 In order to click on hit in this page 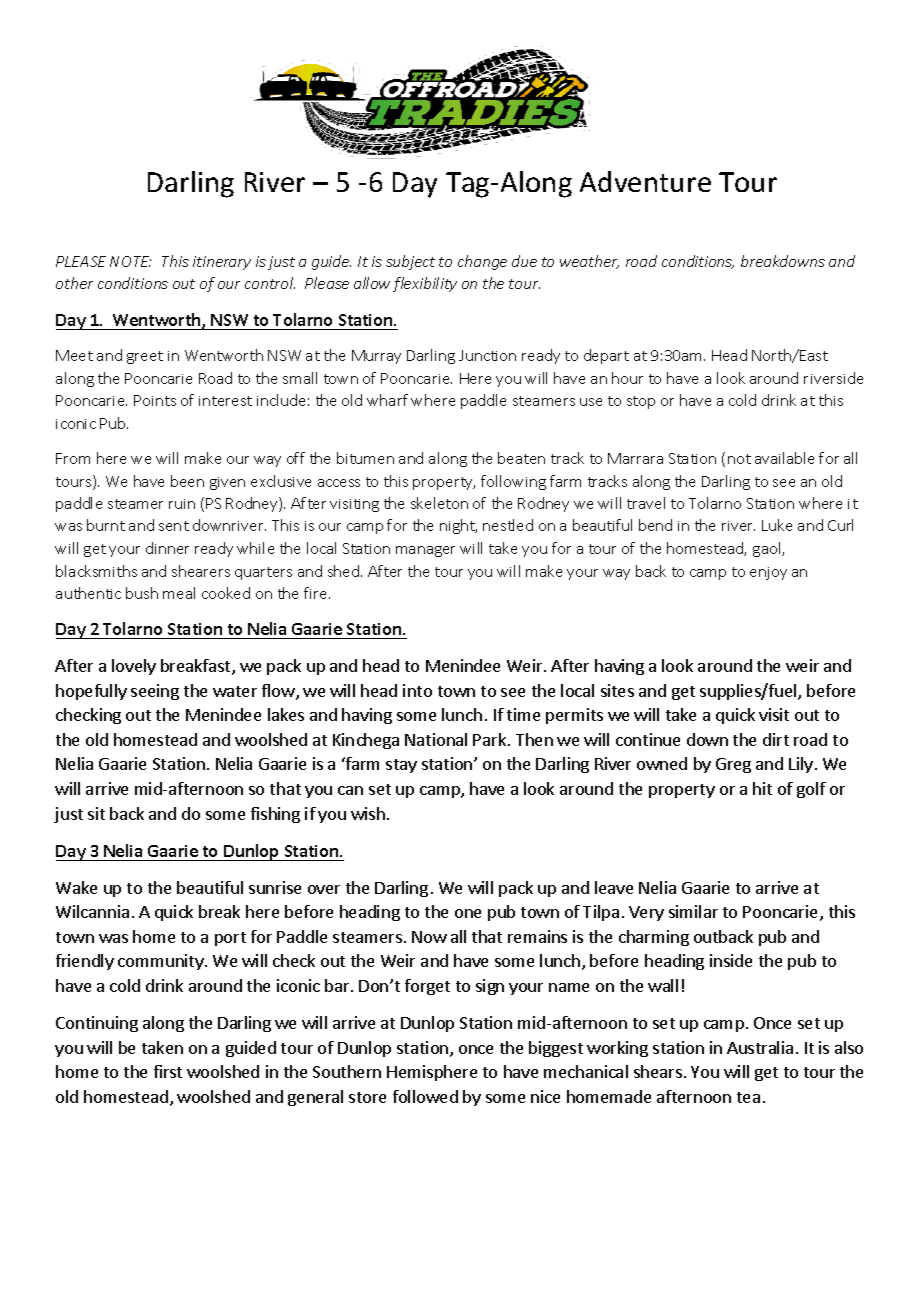, I will do `click(762, 788)`.
